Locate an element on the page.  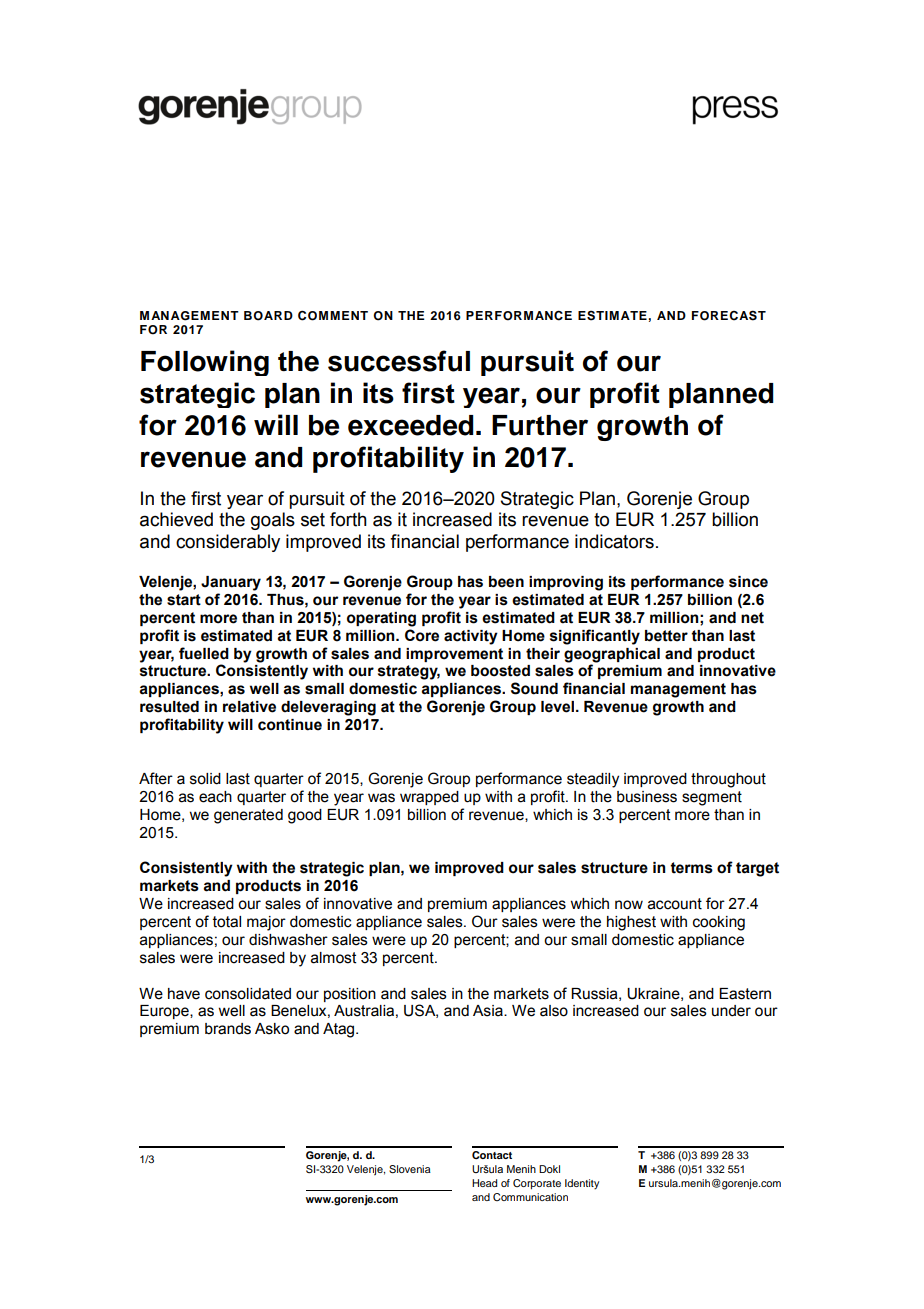
been is located at coordinates (506, 582).
